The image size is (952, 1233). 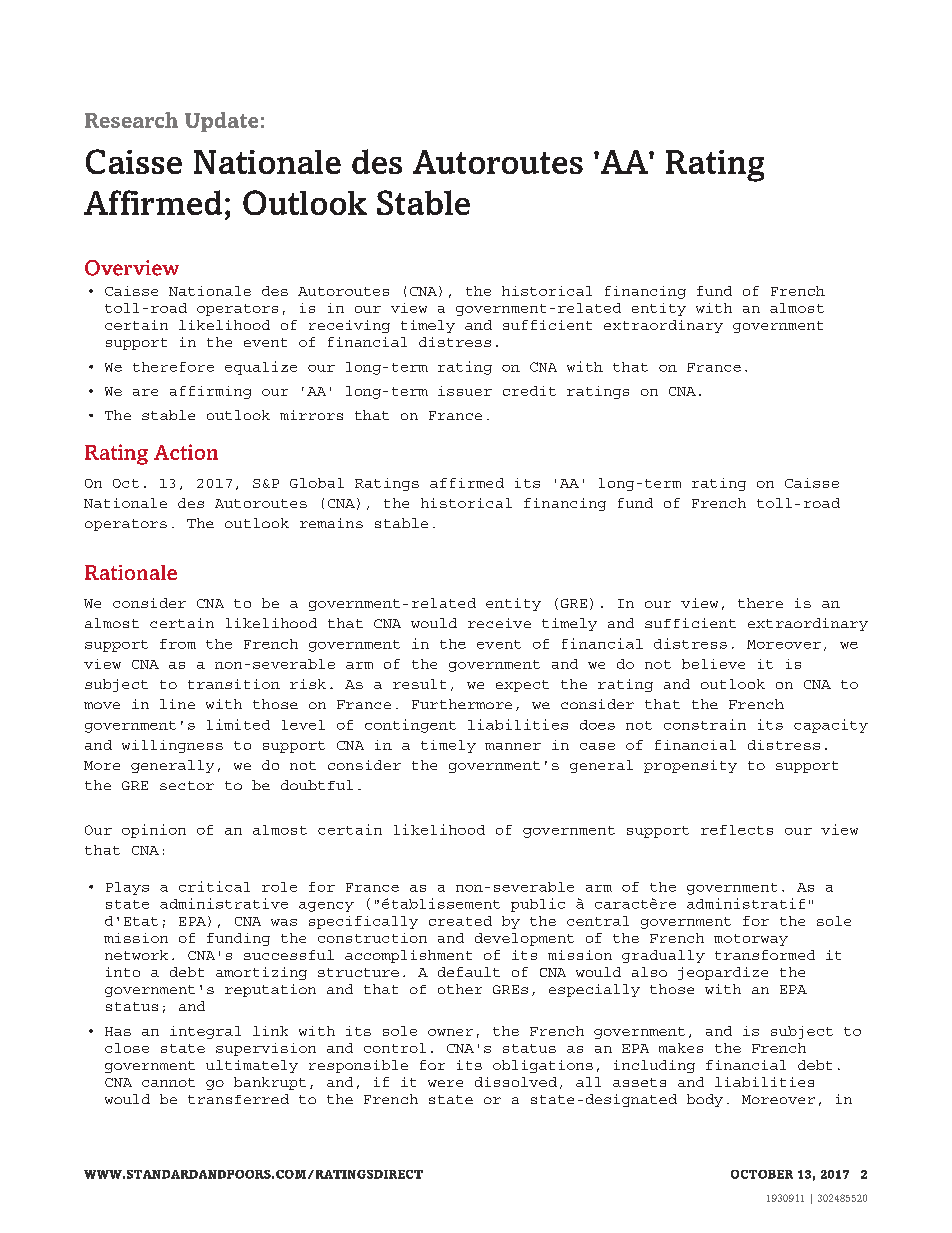 I want to click on receive, so click(x=499, y=623).
